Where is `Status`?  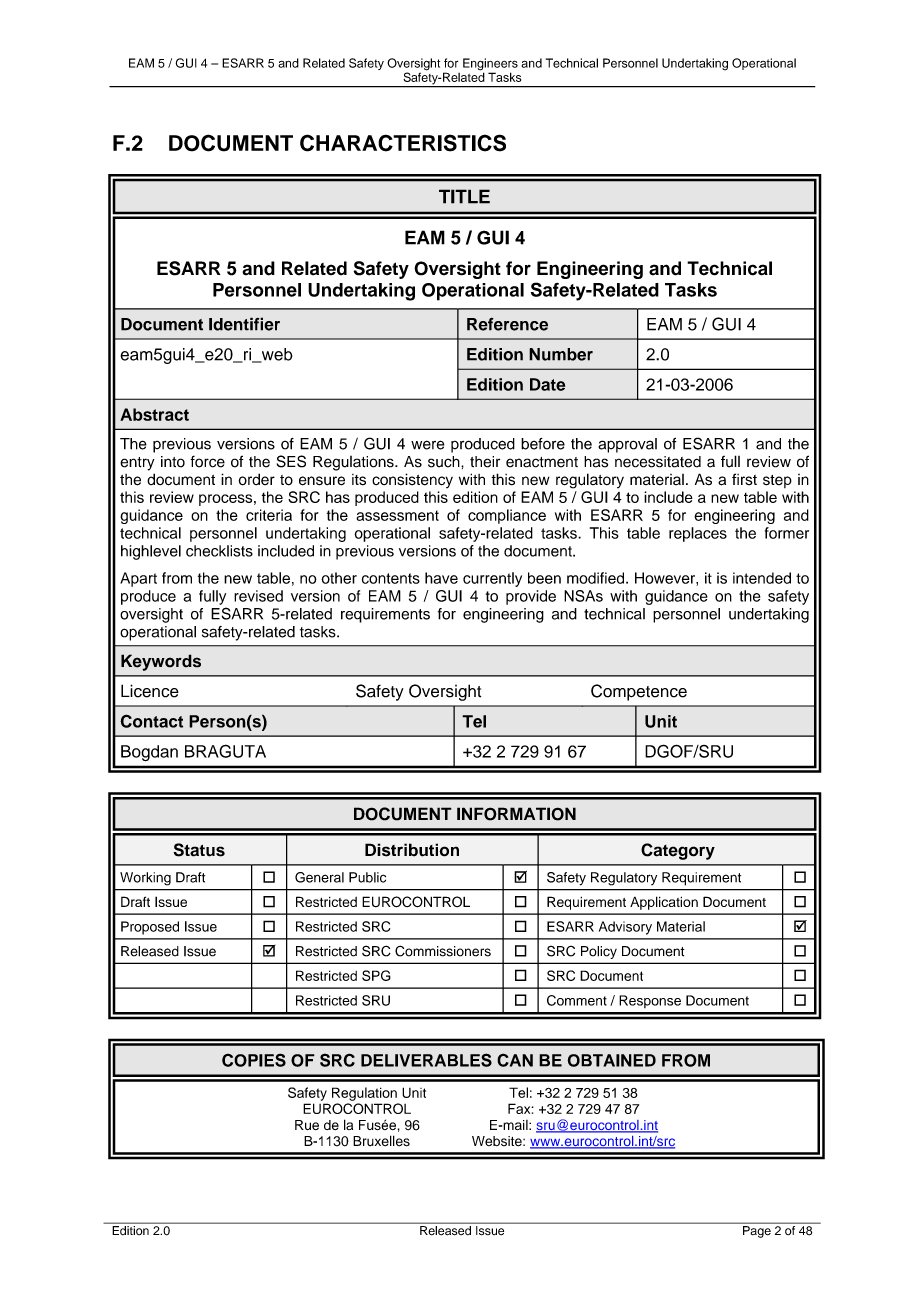 Status is located at coordinates (199, 850).
